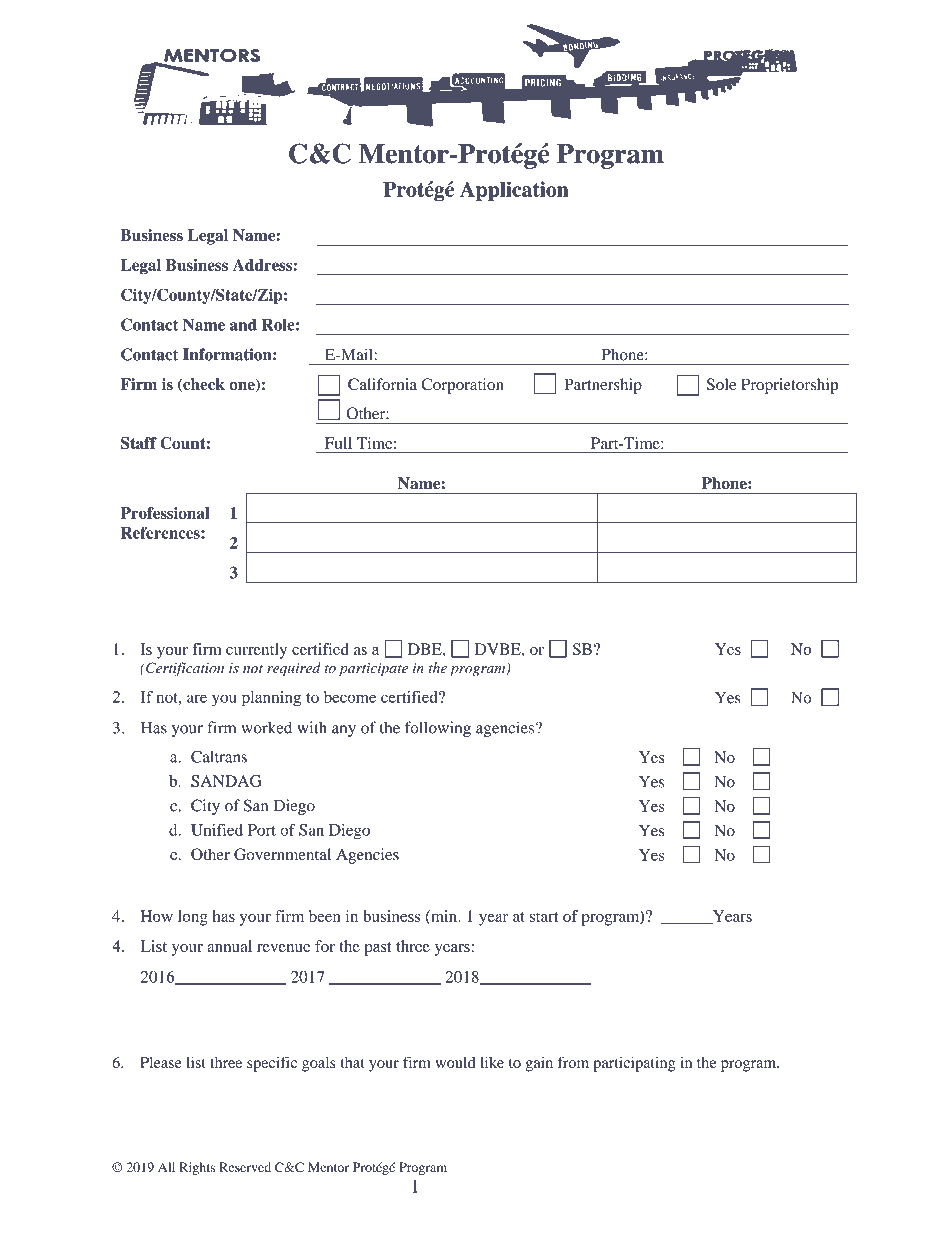 The image size is (952, 1233). I want to click on gain, so click(539, 1064).
